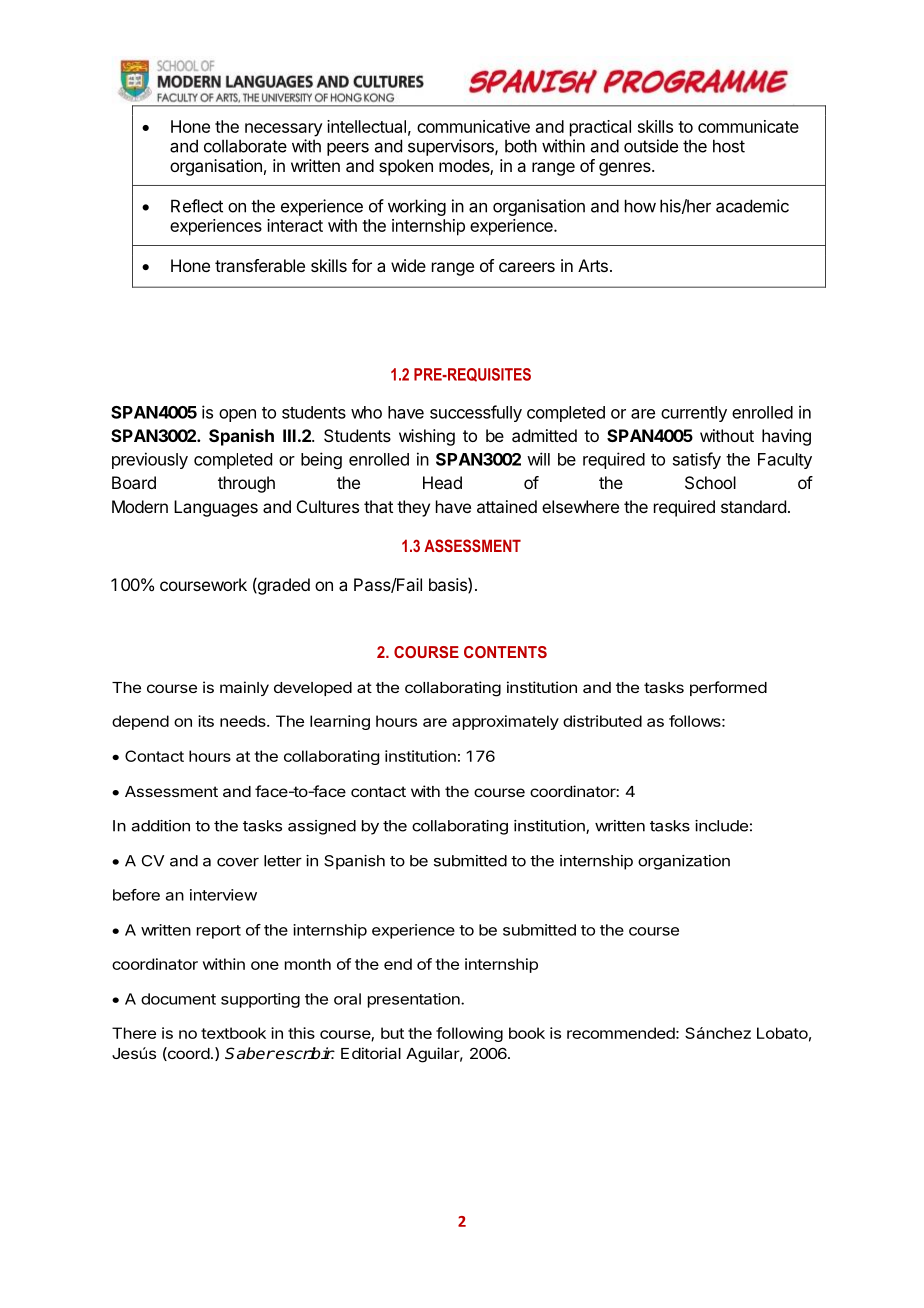 The width and height of the document is (924, 1308). I want to click on standard, so click(753, 506).
